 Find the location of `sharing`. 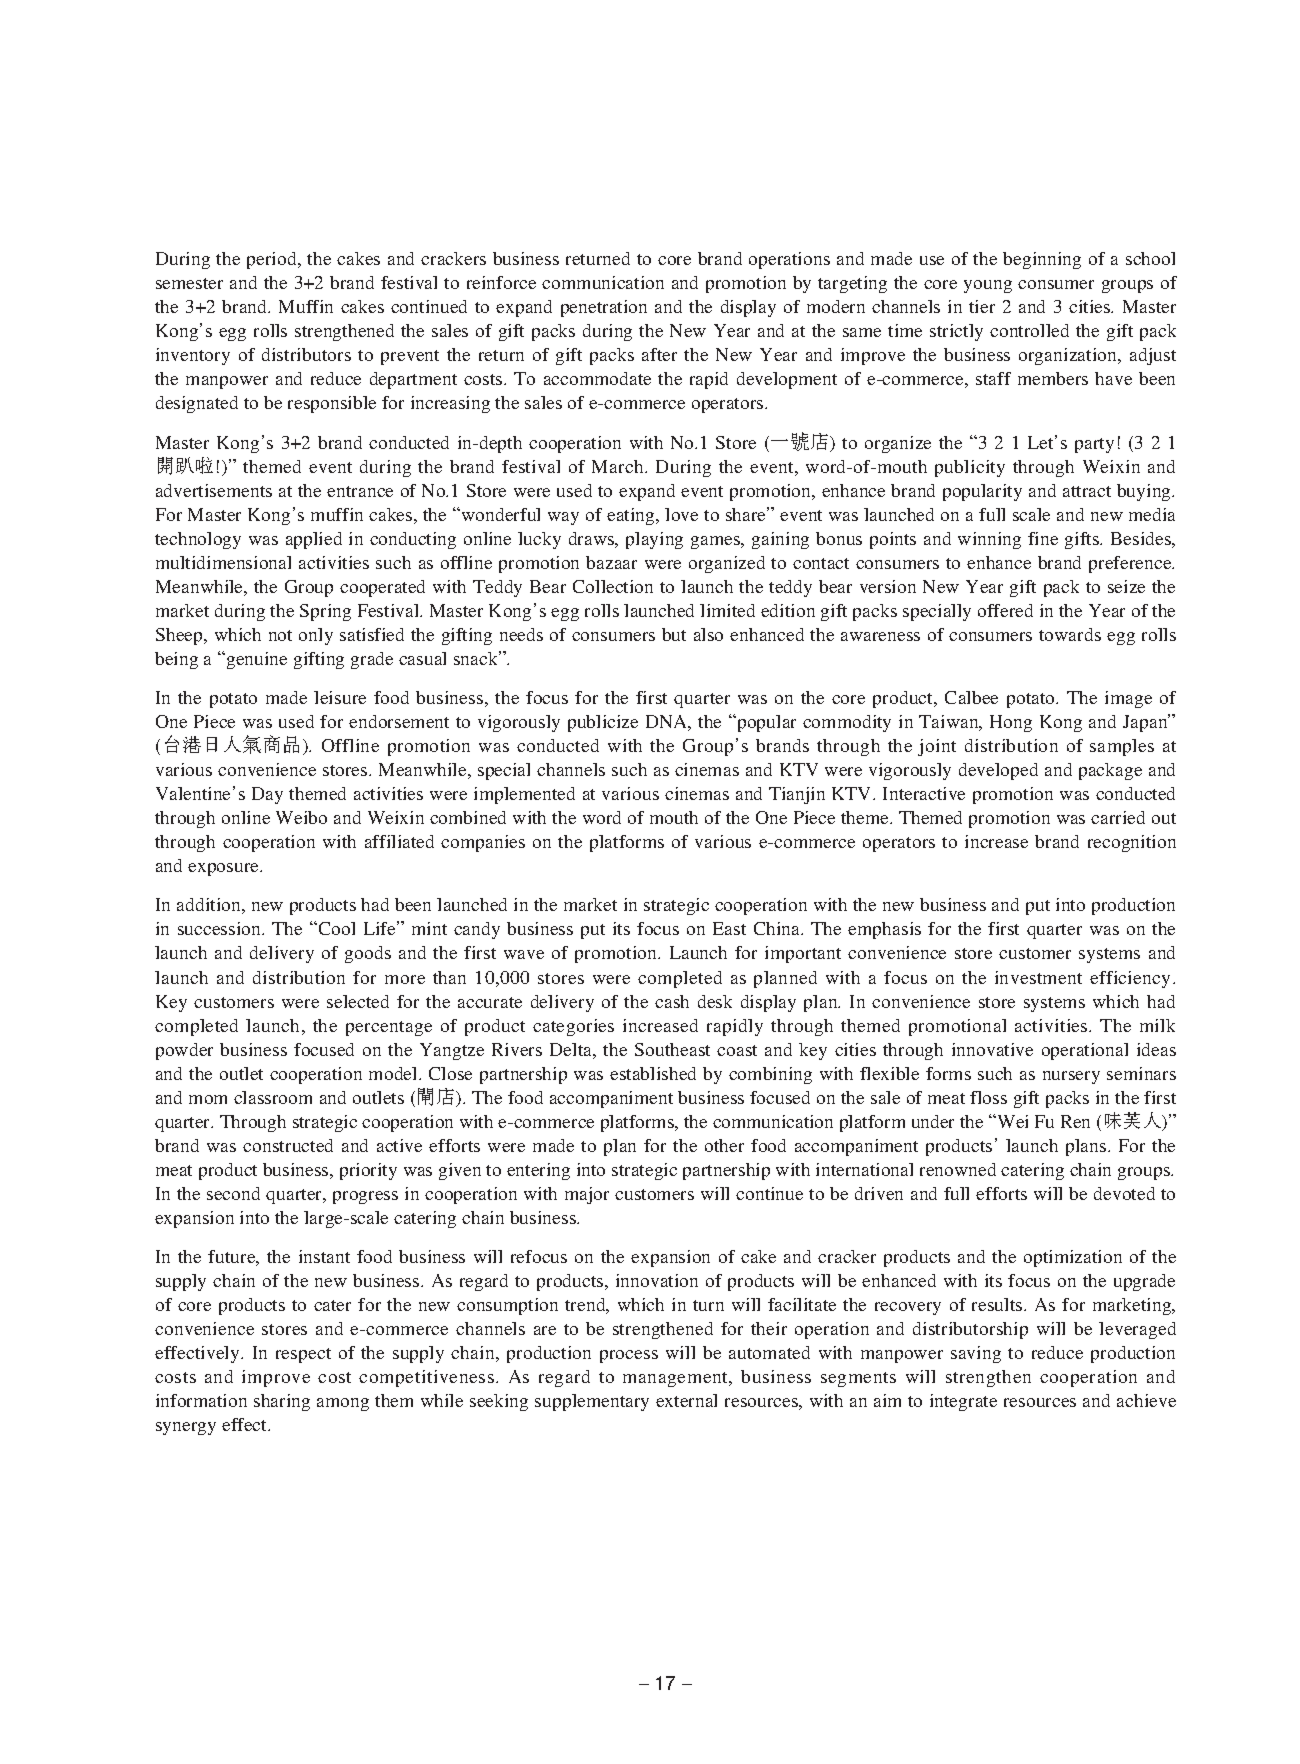

sharing is located at coordinates (282, 1402).
